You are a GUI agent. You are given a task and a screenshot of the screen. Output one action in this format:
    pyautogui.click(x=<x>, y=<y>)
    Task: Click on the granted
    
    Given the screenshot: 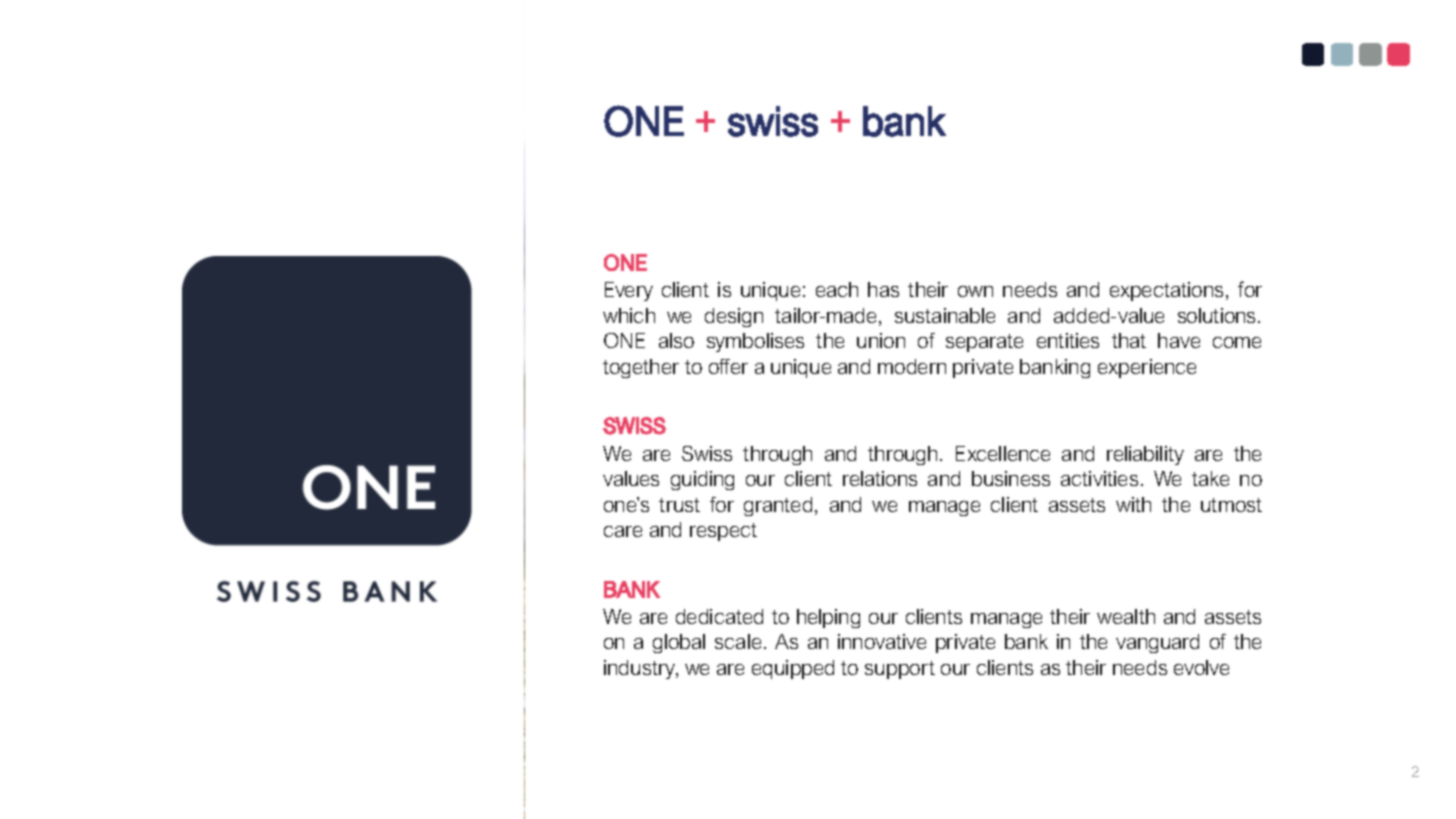 What is the action you would take?
    pyautogui.click(x=778, y=506)
